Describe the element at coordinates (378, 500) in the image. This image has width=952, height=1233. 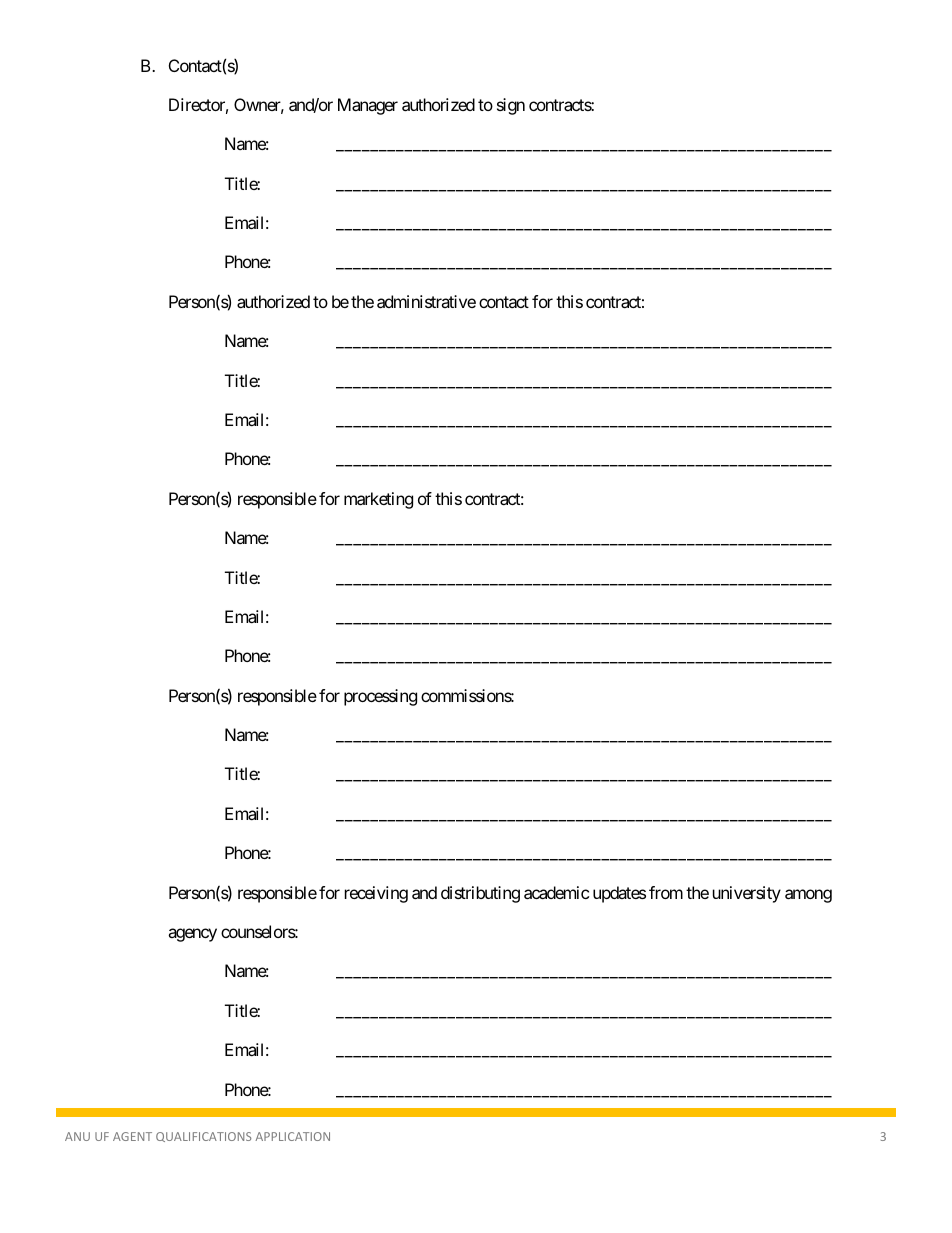
I see `marketing` at that location.
